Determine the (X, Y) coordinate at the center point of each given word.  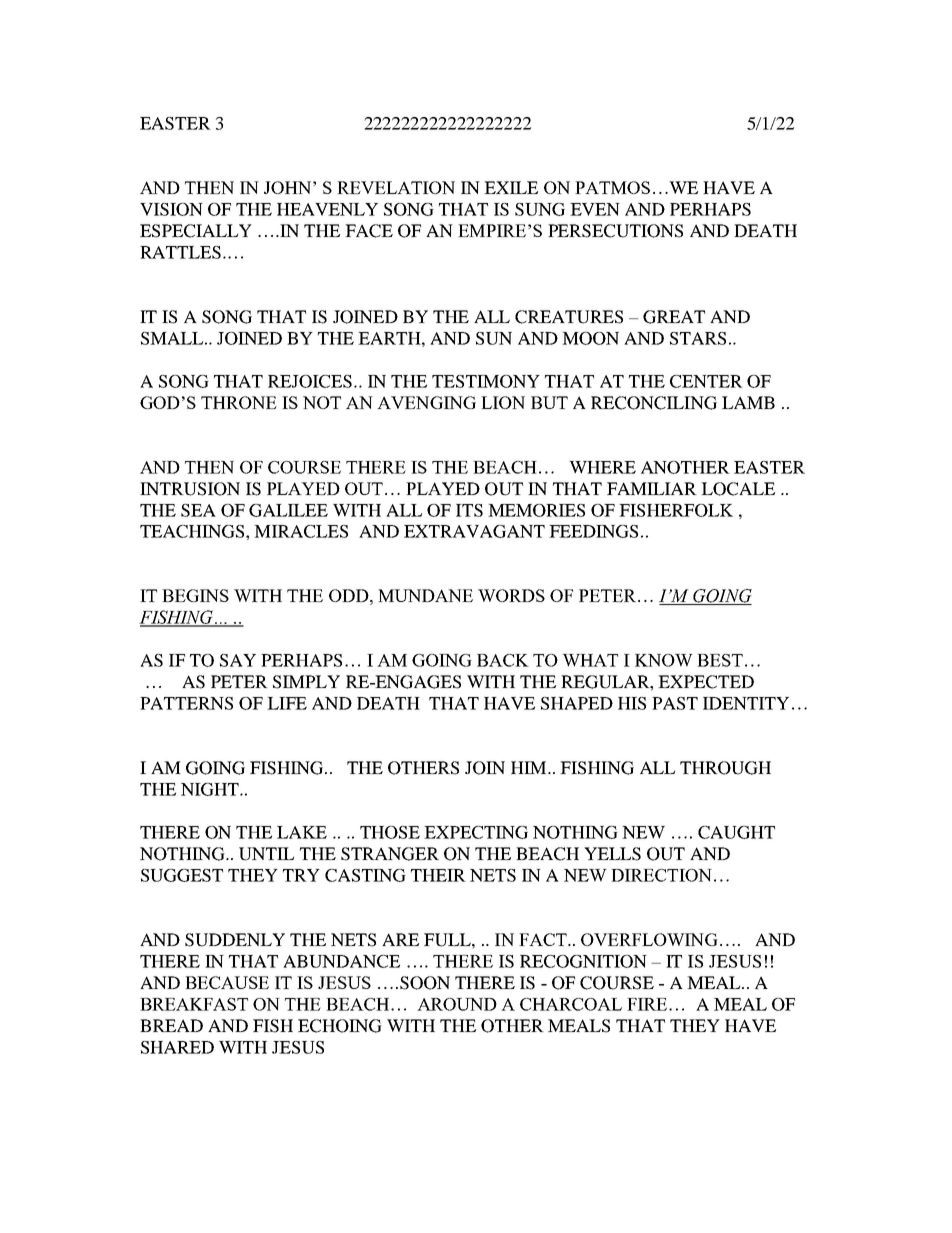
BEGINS (195, 595)
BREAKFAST (194, 1004)
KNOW (664, 660)
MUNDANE (425, 595)
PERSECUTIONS (615, 231)
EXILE (511, 187)
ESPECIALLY (196, 231)
